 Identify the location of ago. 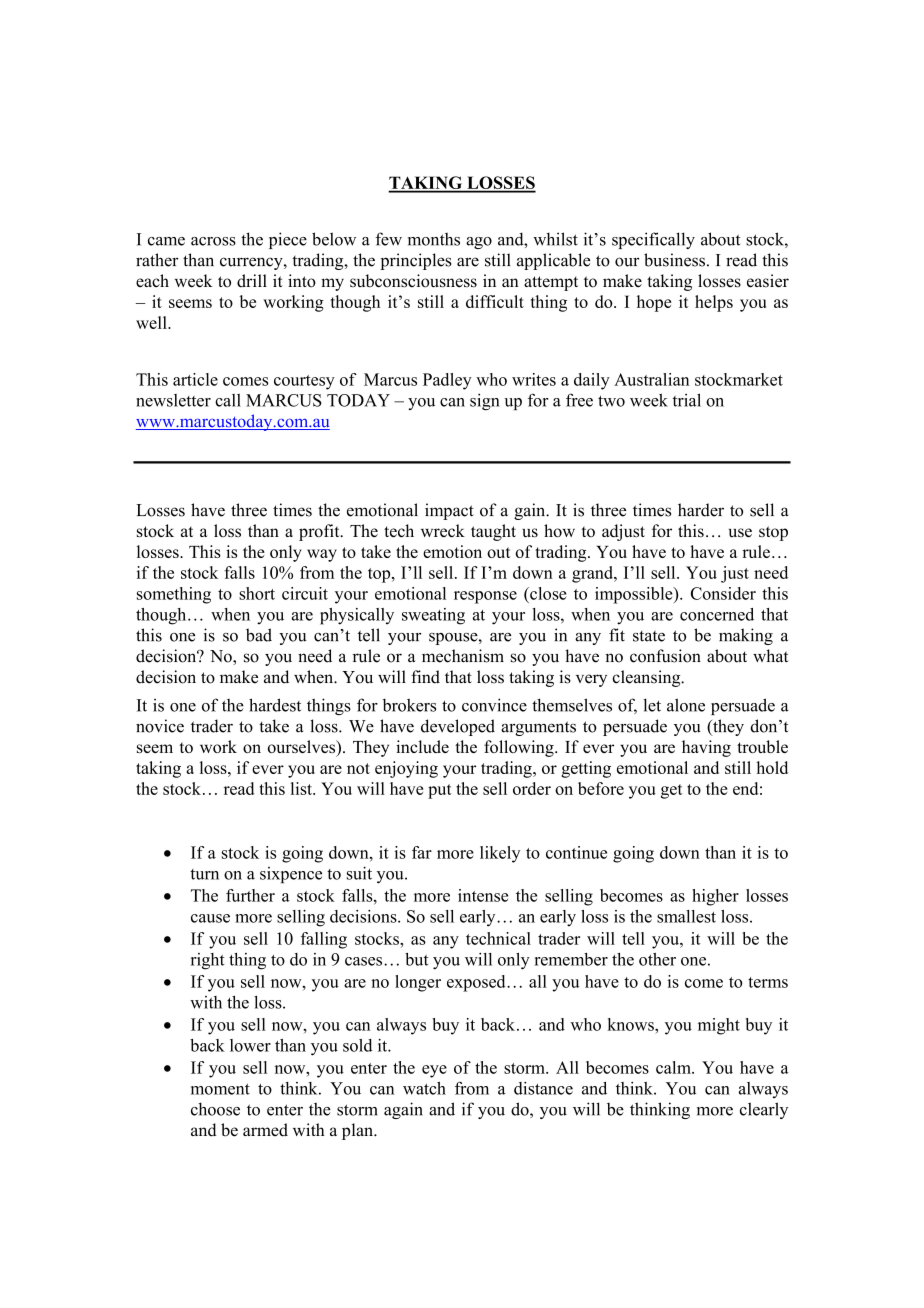
(479, 243).
